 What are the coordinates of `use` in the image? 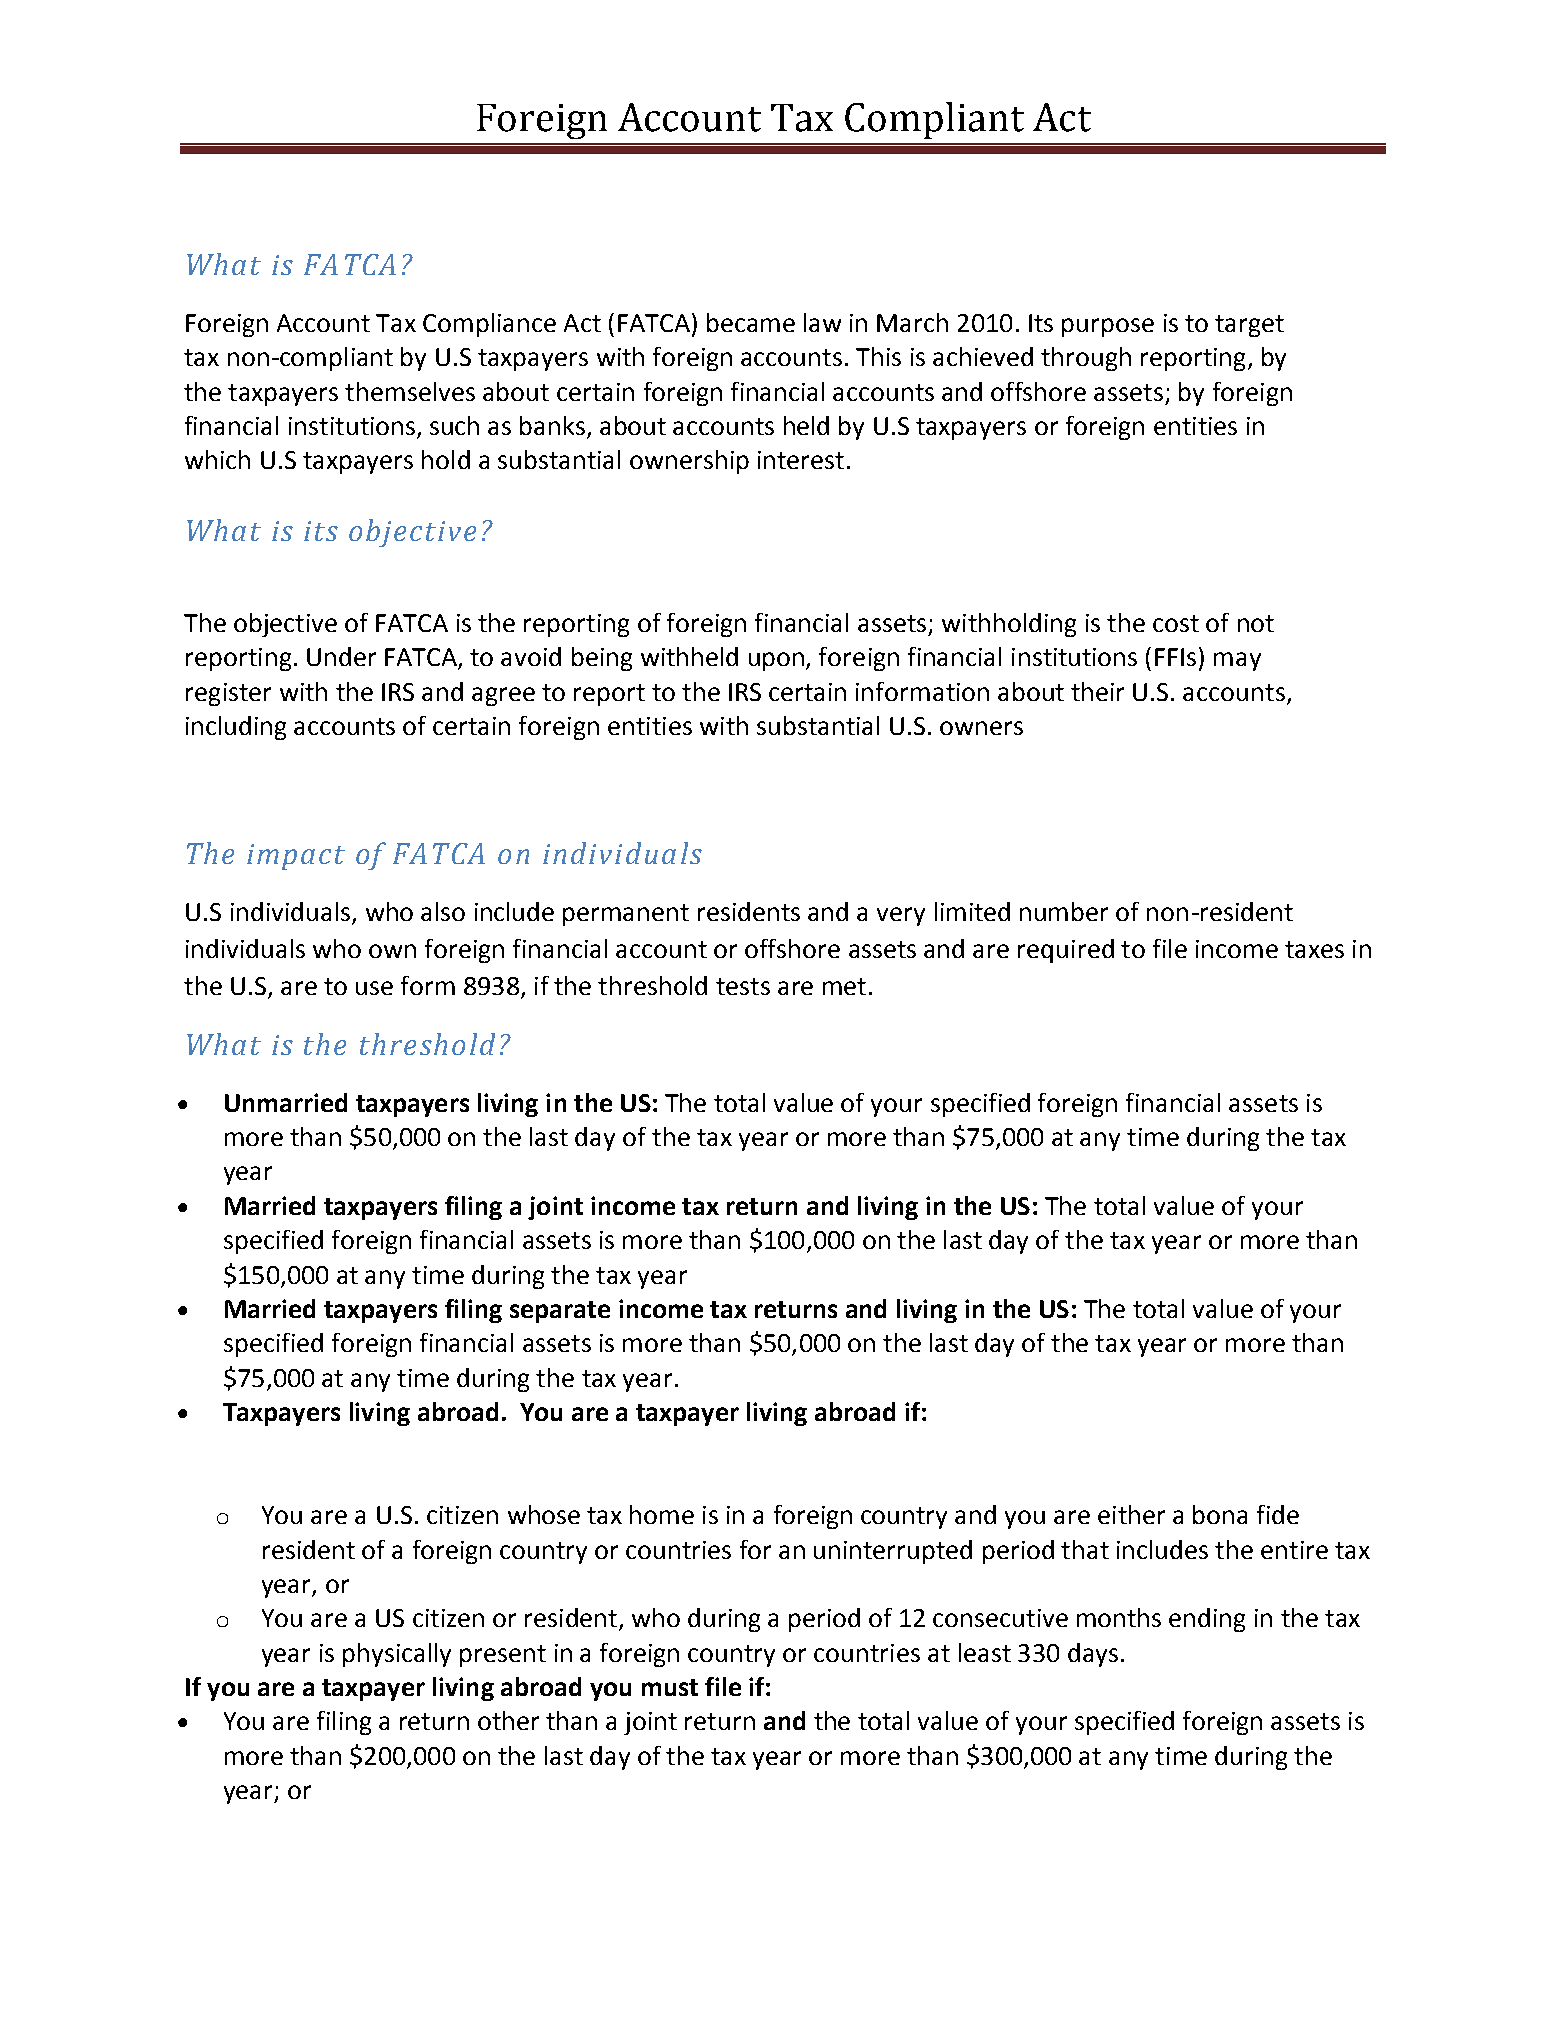 It's located at (374, 988).
